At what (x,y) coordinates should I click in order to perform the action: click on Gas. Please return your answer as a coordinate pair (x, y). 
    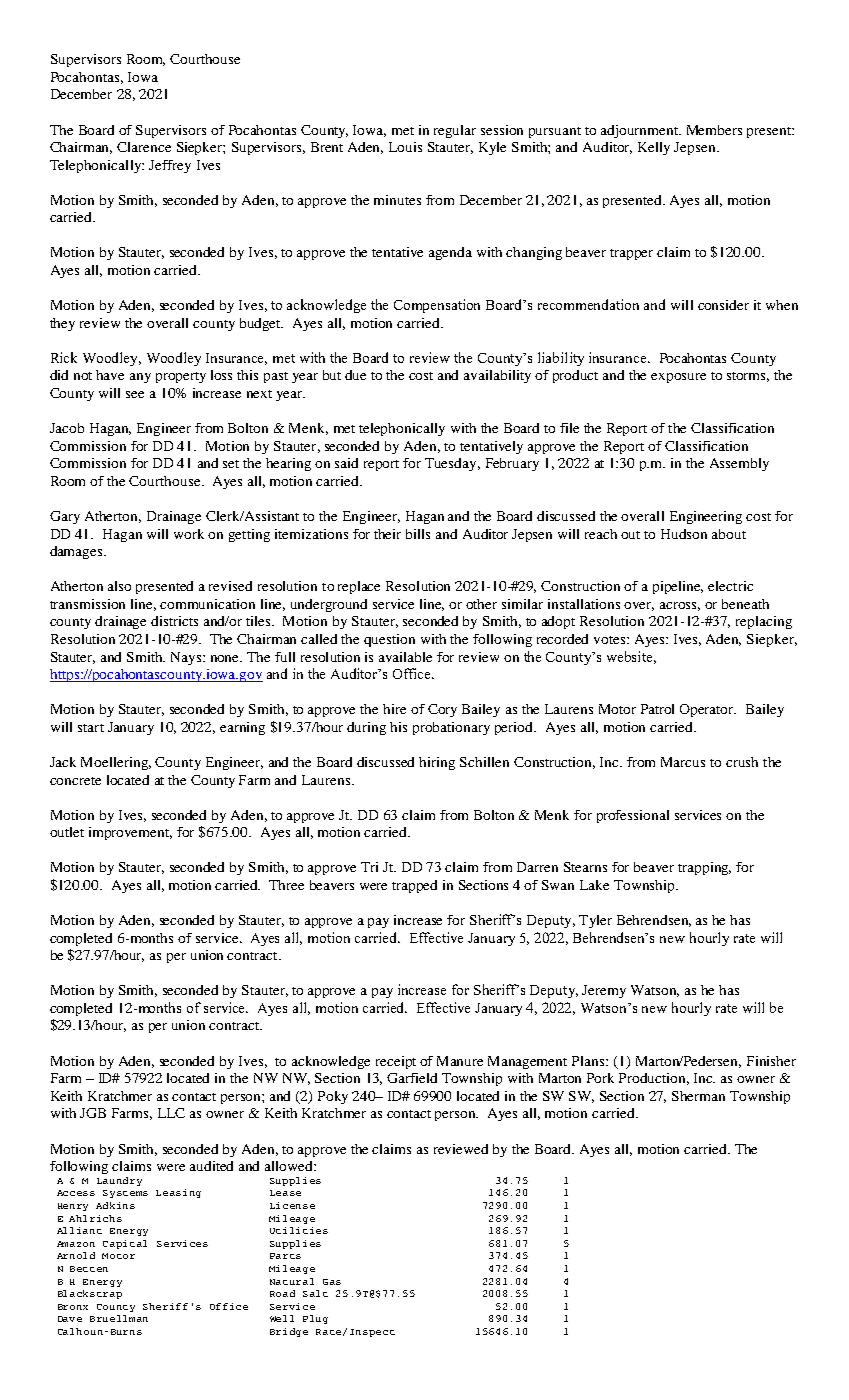
    Looking at the image, I should click on (332, 1282).
